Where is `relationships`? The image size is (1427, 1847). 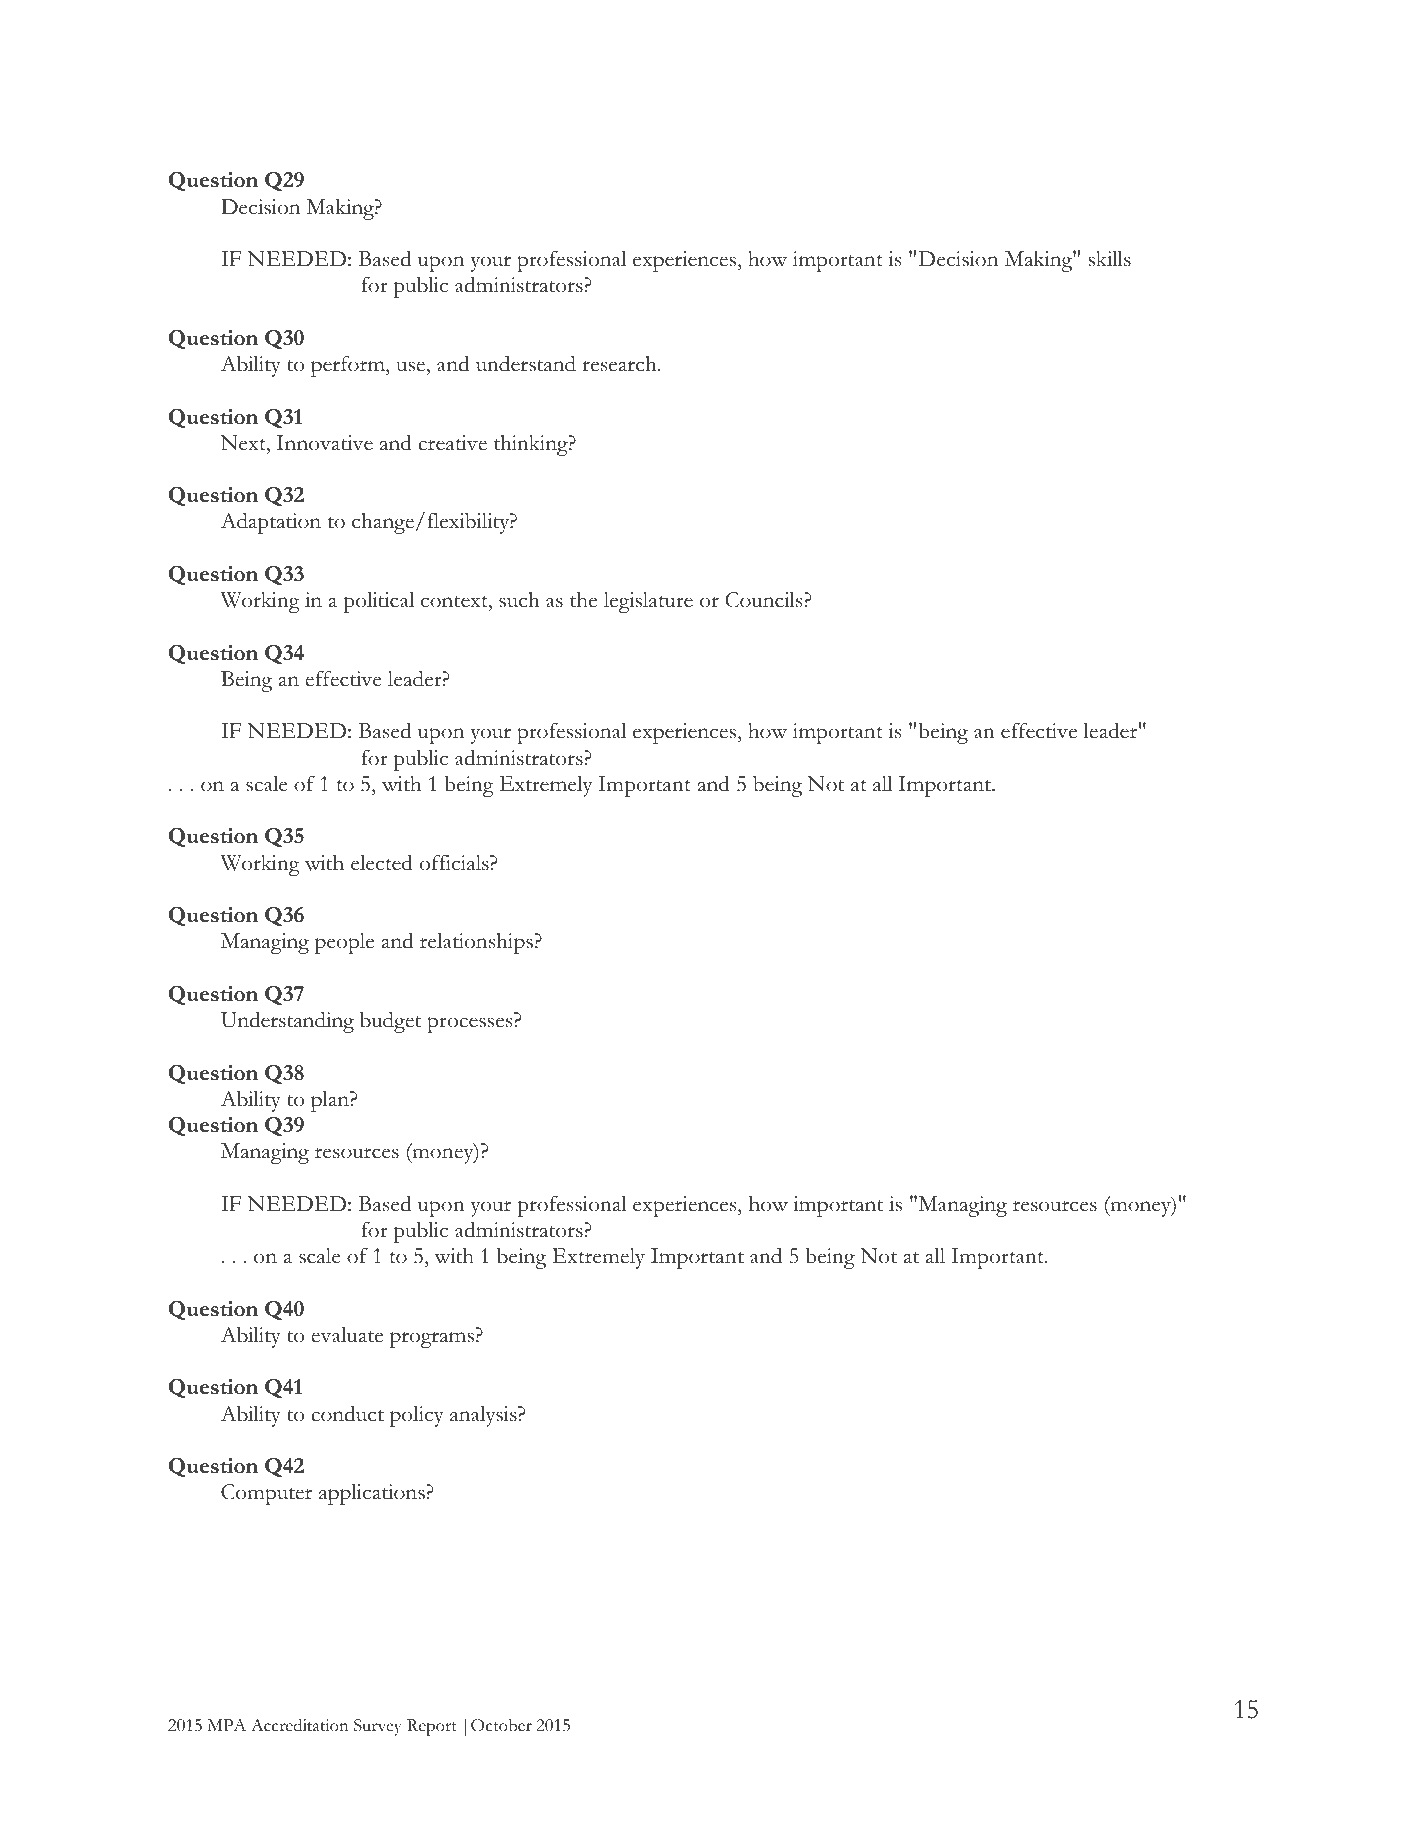 relationships is located at coordinates (476, 943).
